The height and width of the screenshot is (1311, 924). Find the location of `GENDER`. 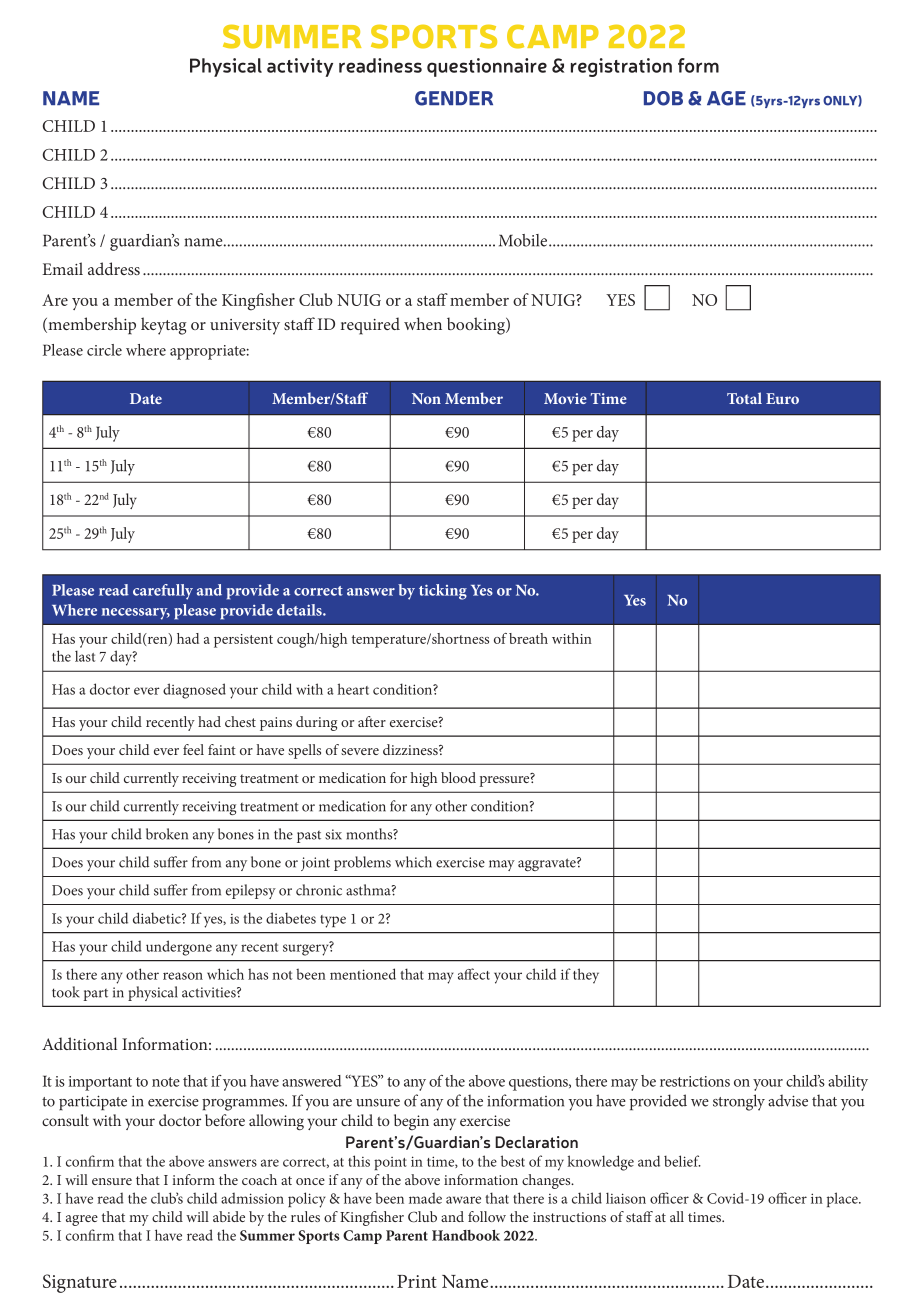

GENDER is located at coordinates (454, 98).
